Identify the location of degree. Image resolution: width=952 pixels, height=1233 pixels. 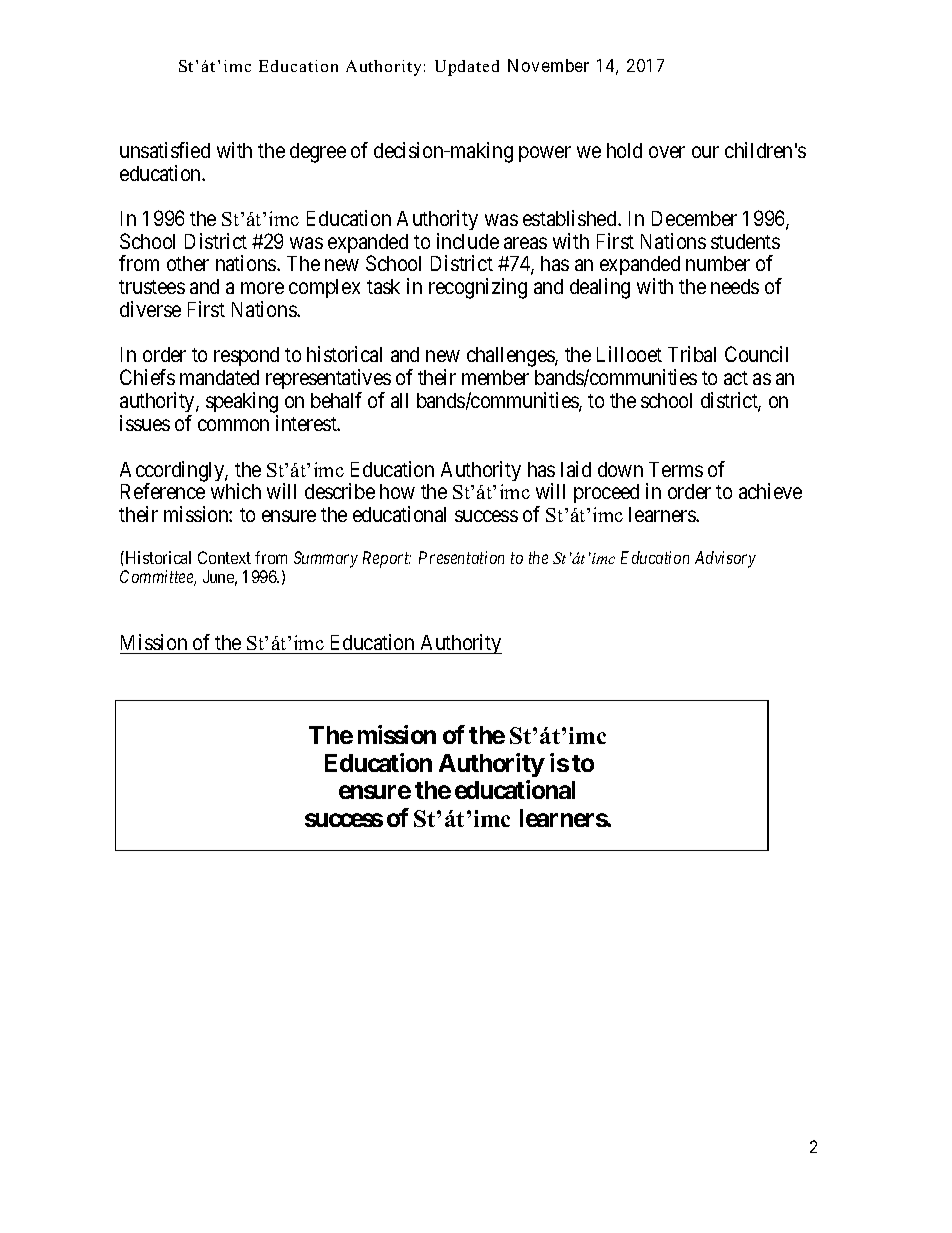
(318, 153).
